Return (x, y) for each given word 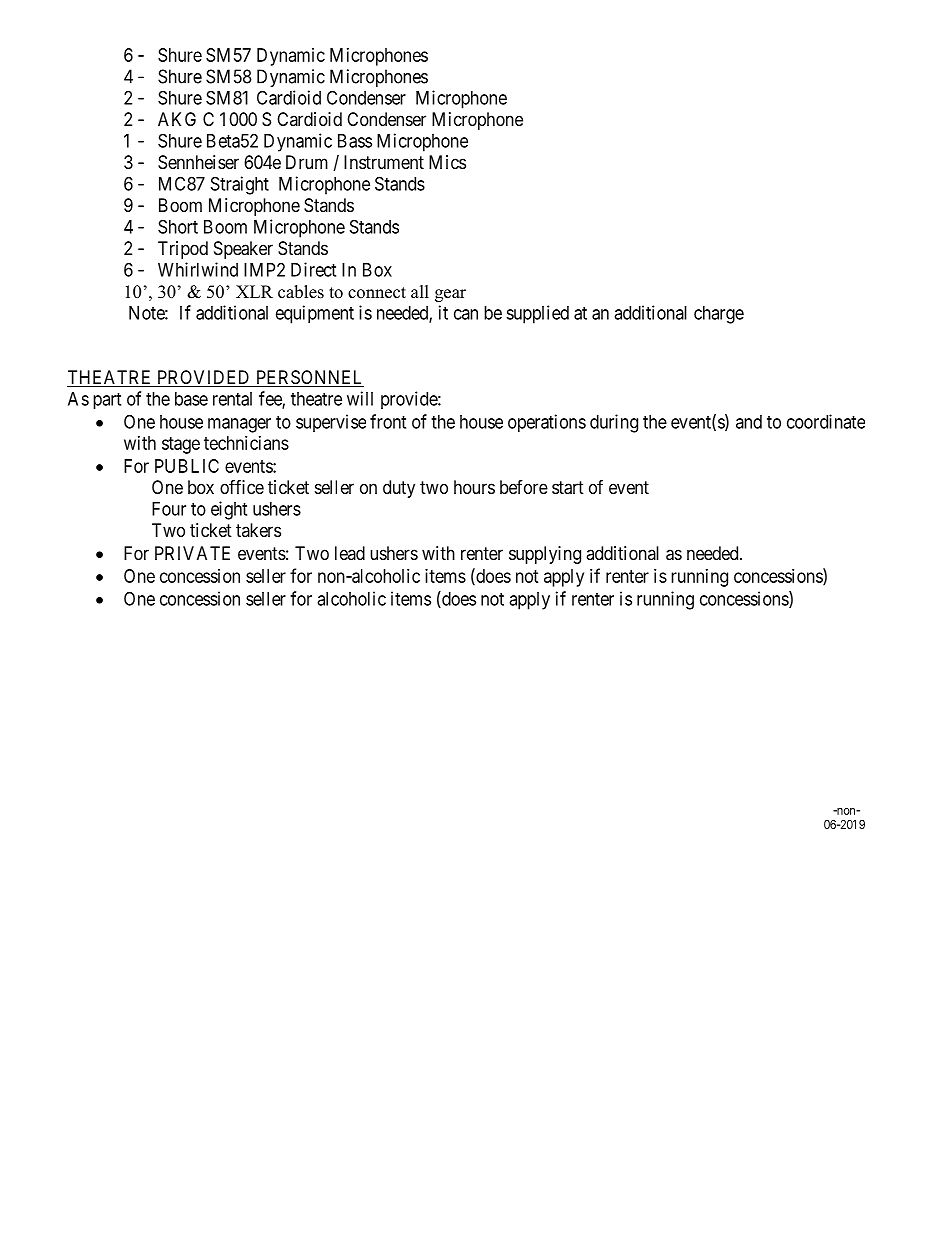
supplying (545, 555)
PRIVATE (192, 553)
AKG (177, 119)
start (568, 488)
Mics (447, 162)
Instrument (384, 162)
